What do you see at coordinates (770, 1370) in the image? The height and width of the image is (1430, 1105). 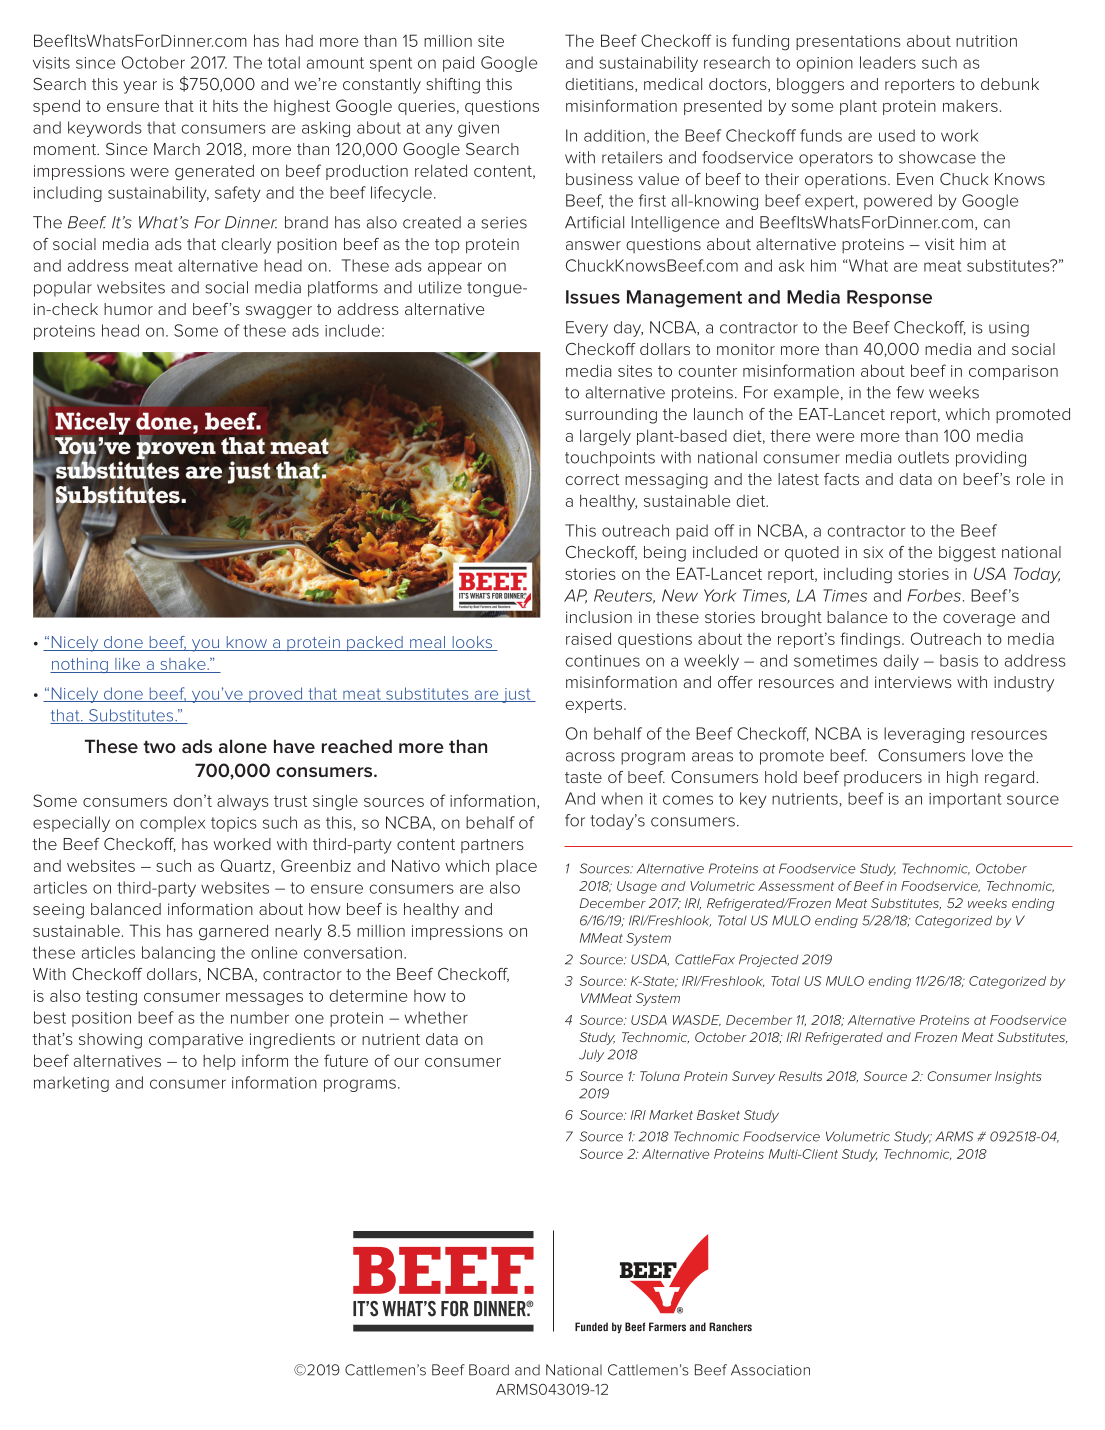 I see `Association` at bounding box center [770, 1370].
